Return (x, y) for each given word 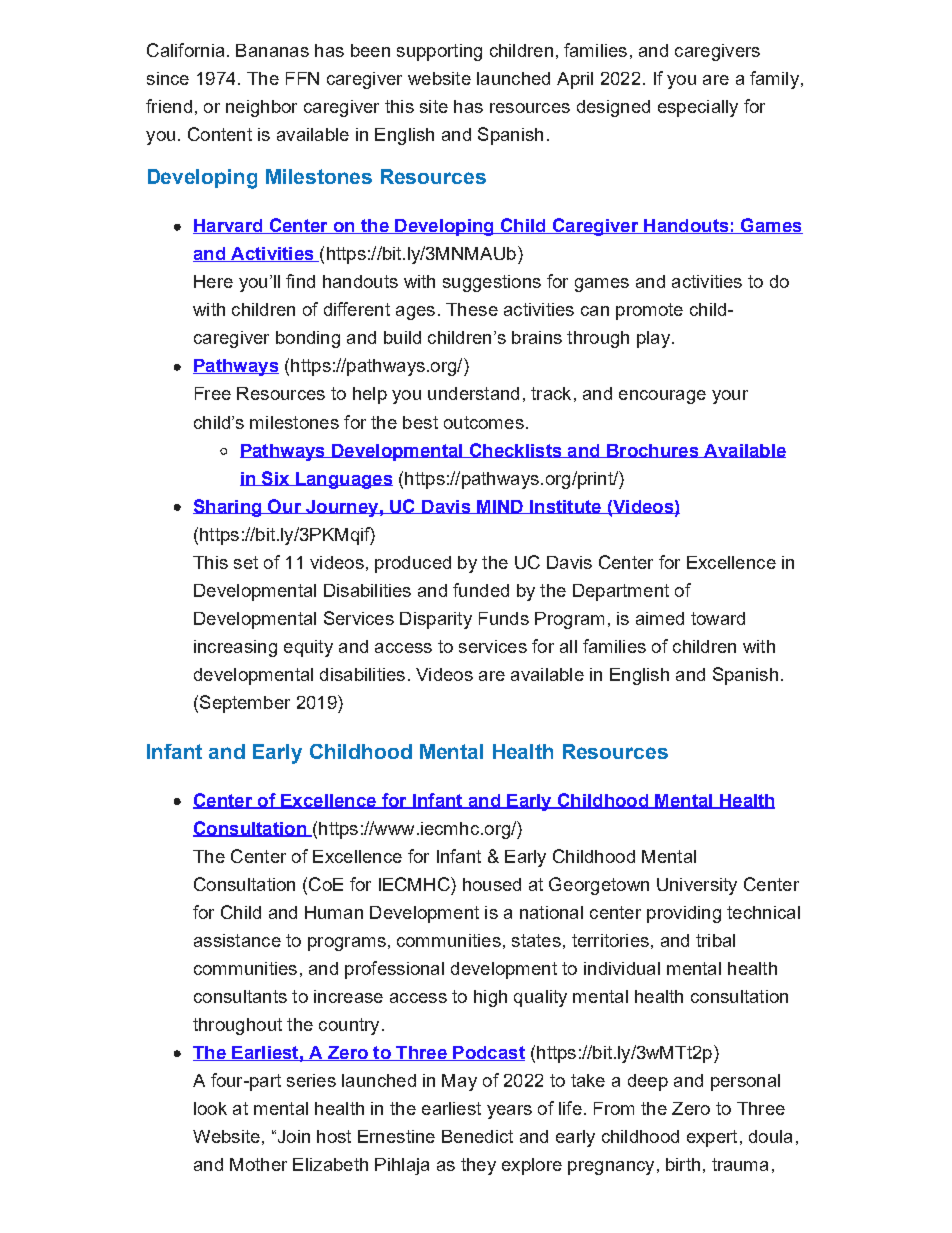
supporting (439, 52)
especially (698, 108)
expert (712, 1138)
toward (718, 618)
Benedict (477, 1136)
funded (481, 590)
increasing (235, 648)
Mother (258, 1164)
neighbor (261, 108)
